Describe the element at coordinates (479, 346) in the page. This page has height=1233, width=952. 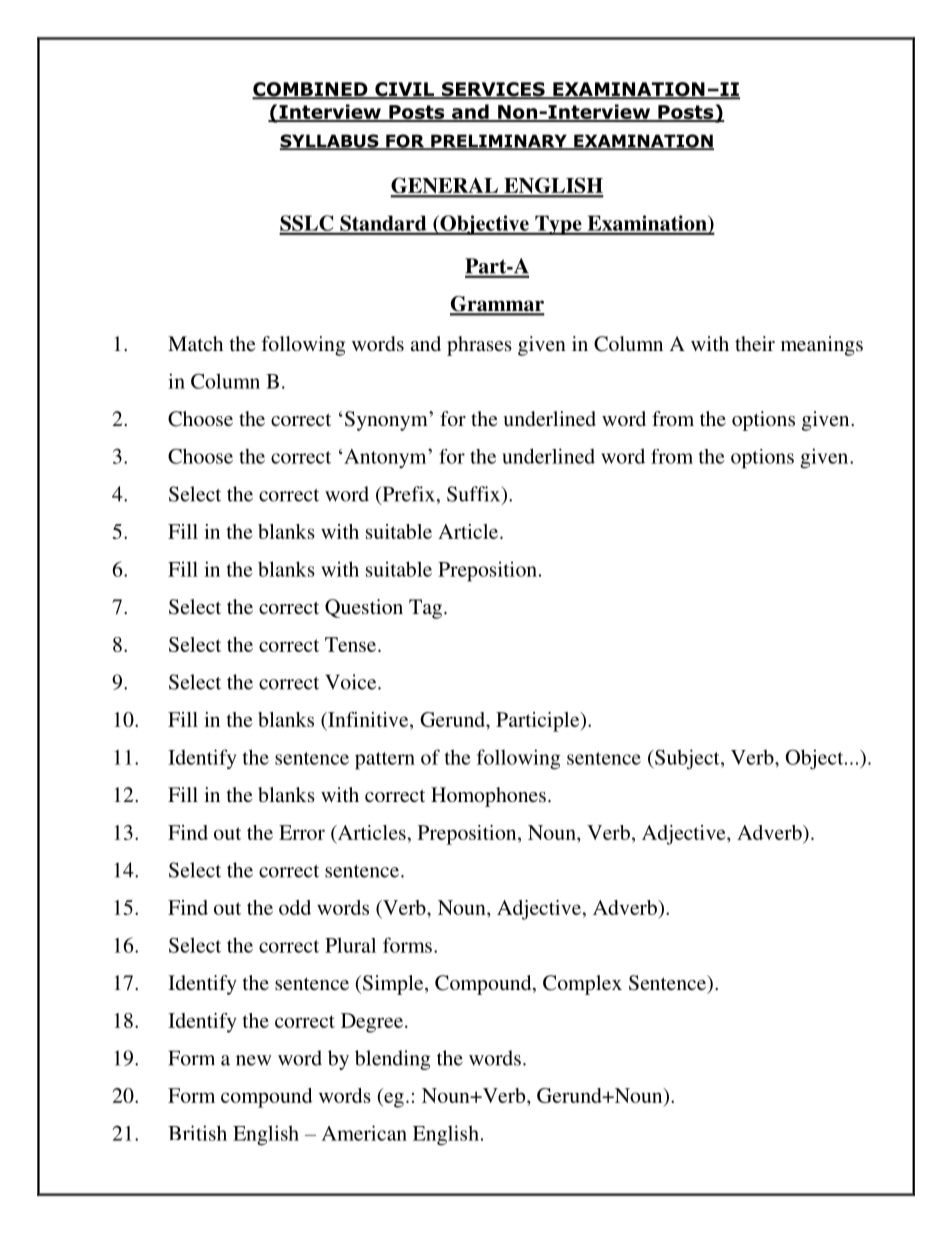
I see `phrases` at that location.
